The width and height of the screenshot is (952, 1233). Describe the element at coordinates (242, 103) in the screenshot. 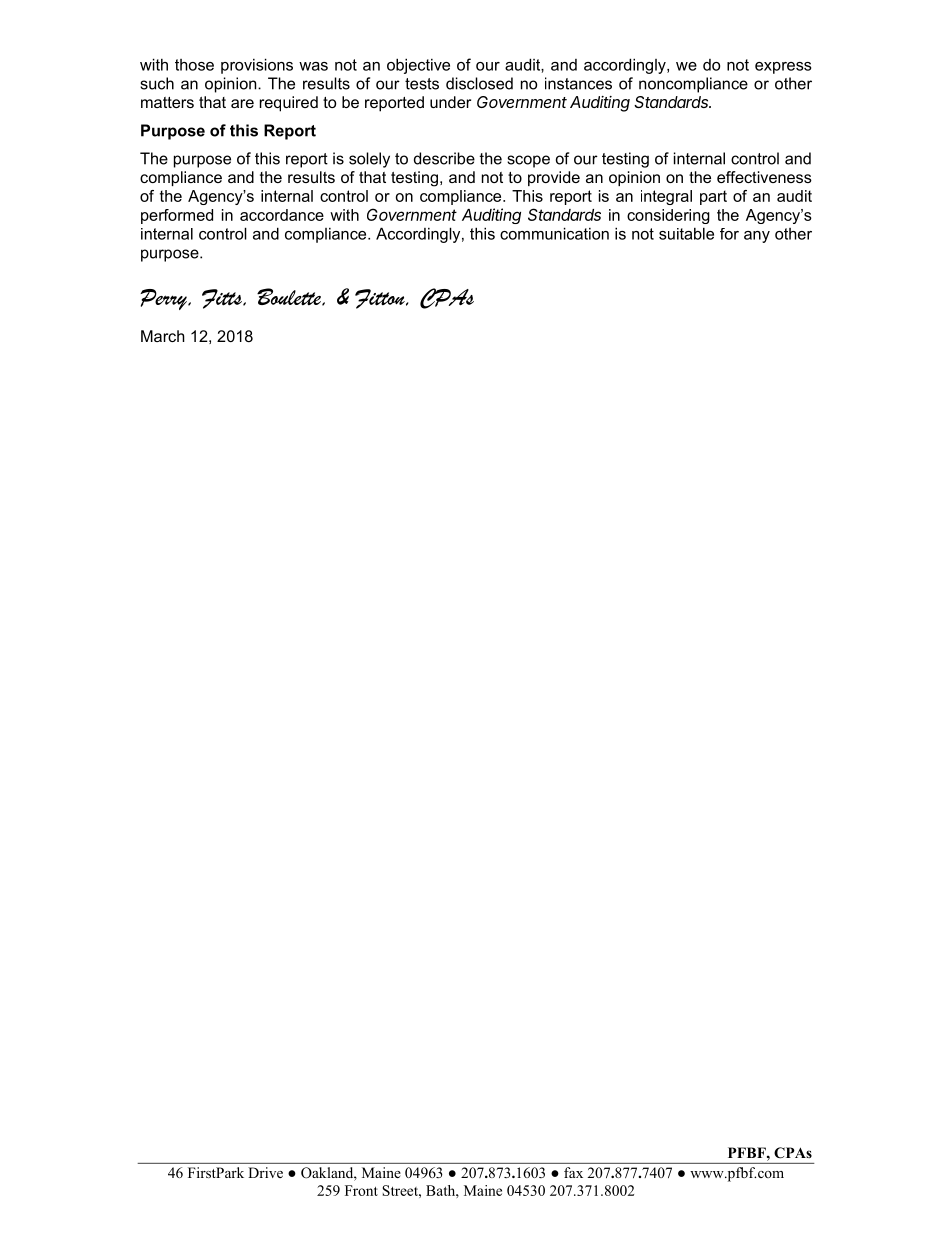

I see `are` at that location.
